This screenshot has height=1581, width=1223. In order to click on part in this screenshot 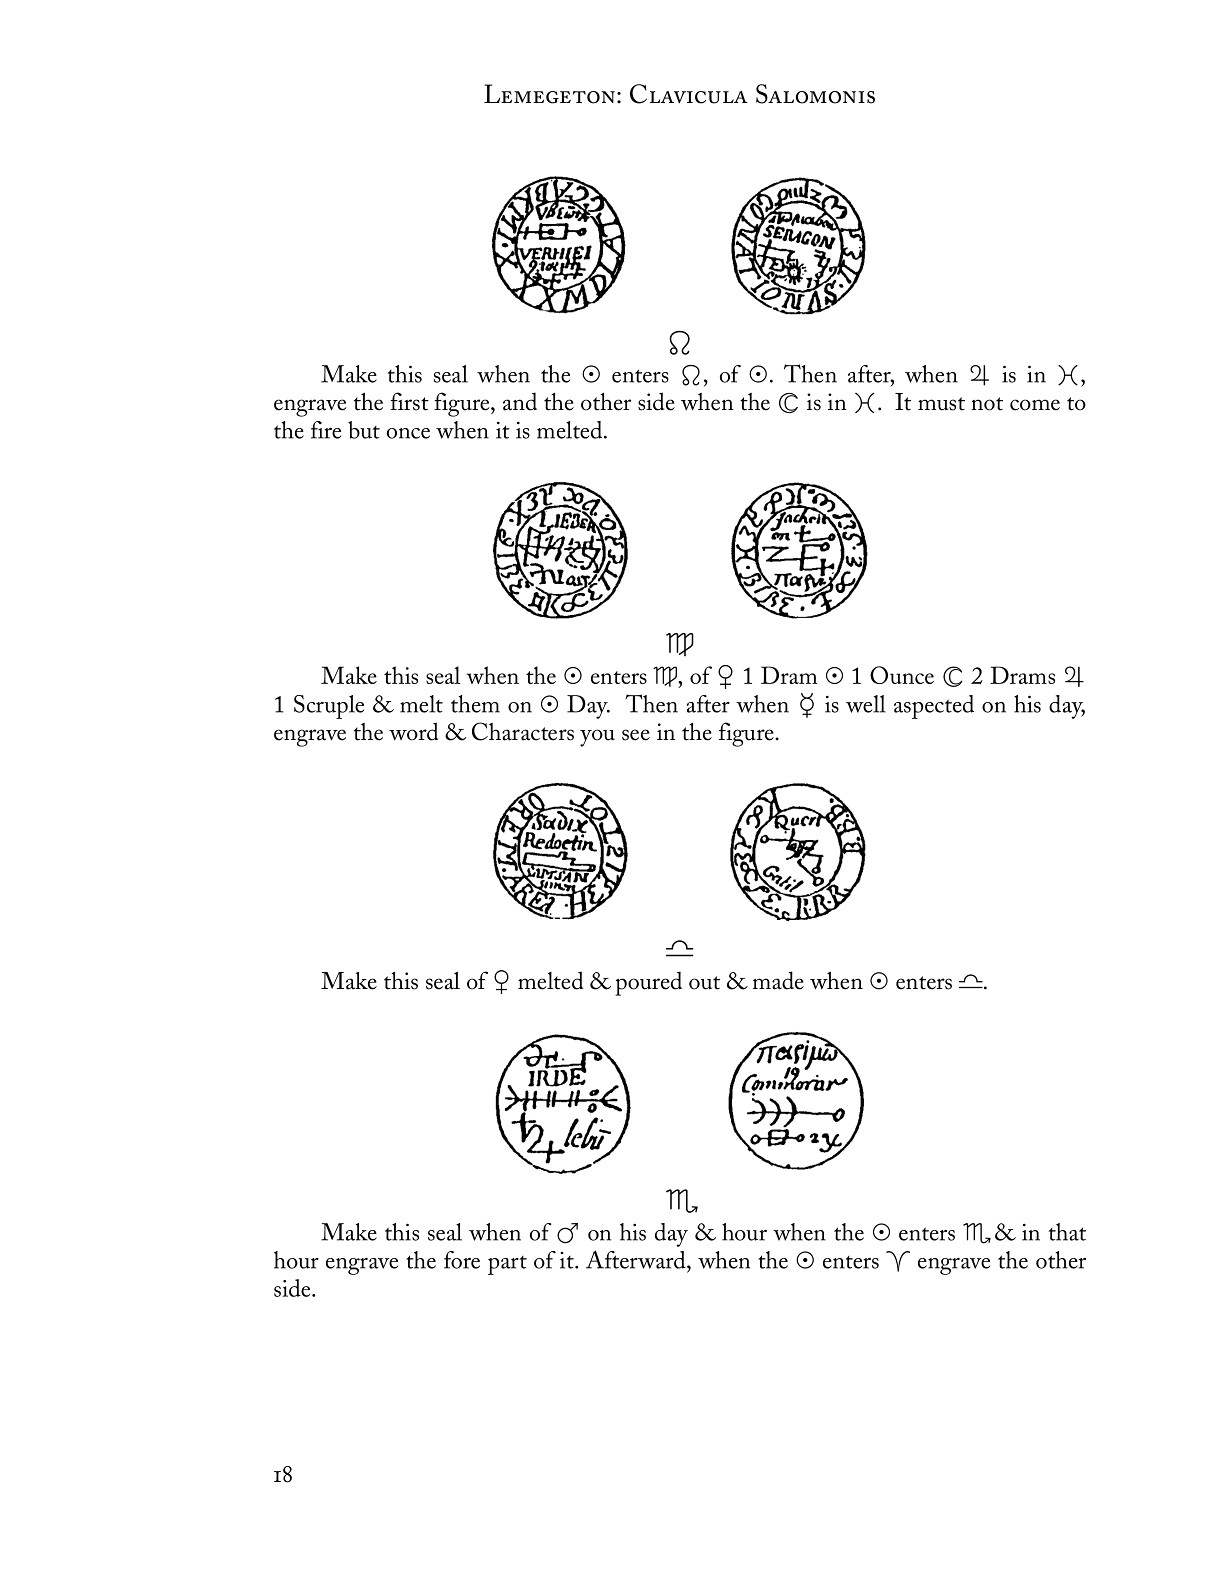, I will do `click(507, 1265)`.
